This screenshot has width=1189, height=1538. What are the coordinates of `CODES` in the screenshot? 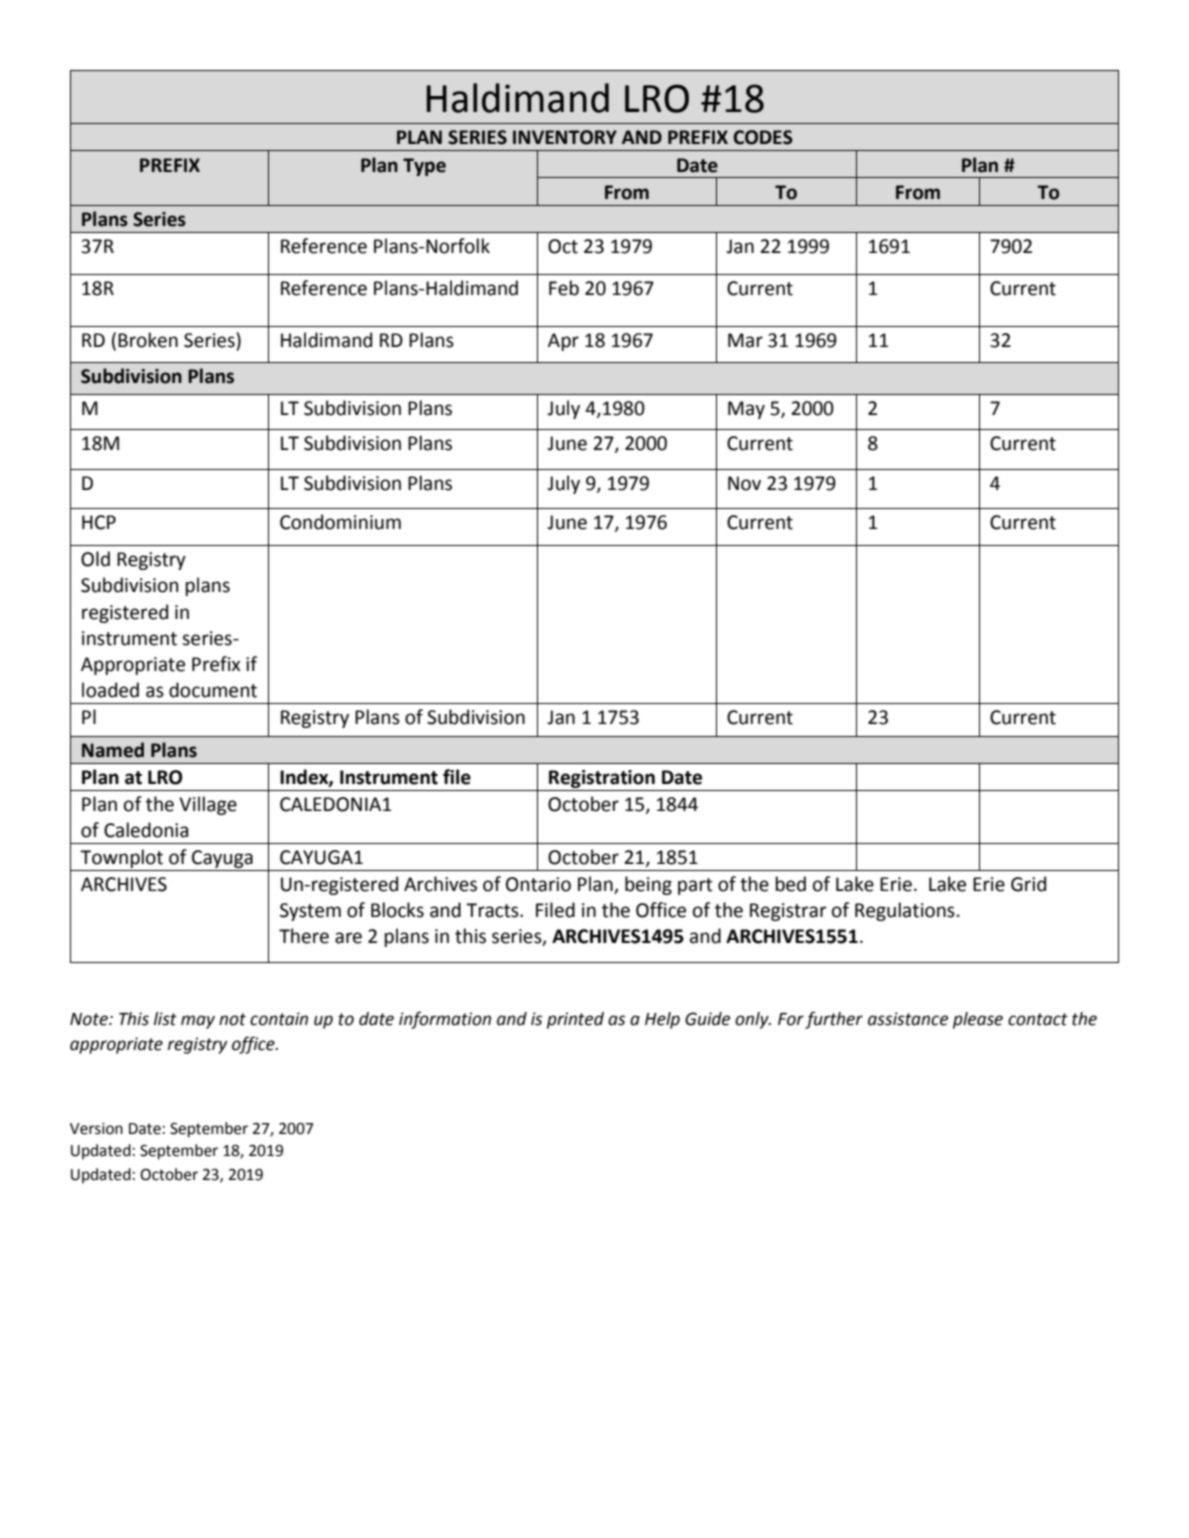 It's located at (763, 137).
